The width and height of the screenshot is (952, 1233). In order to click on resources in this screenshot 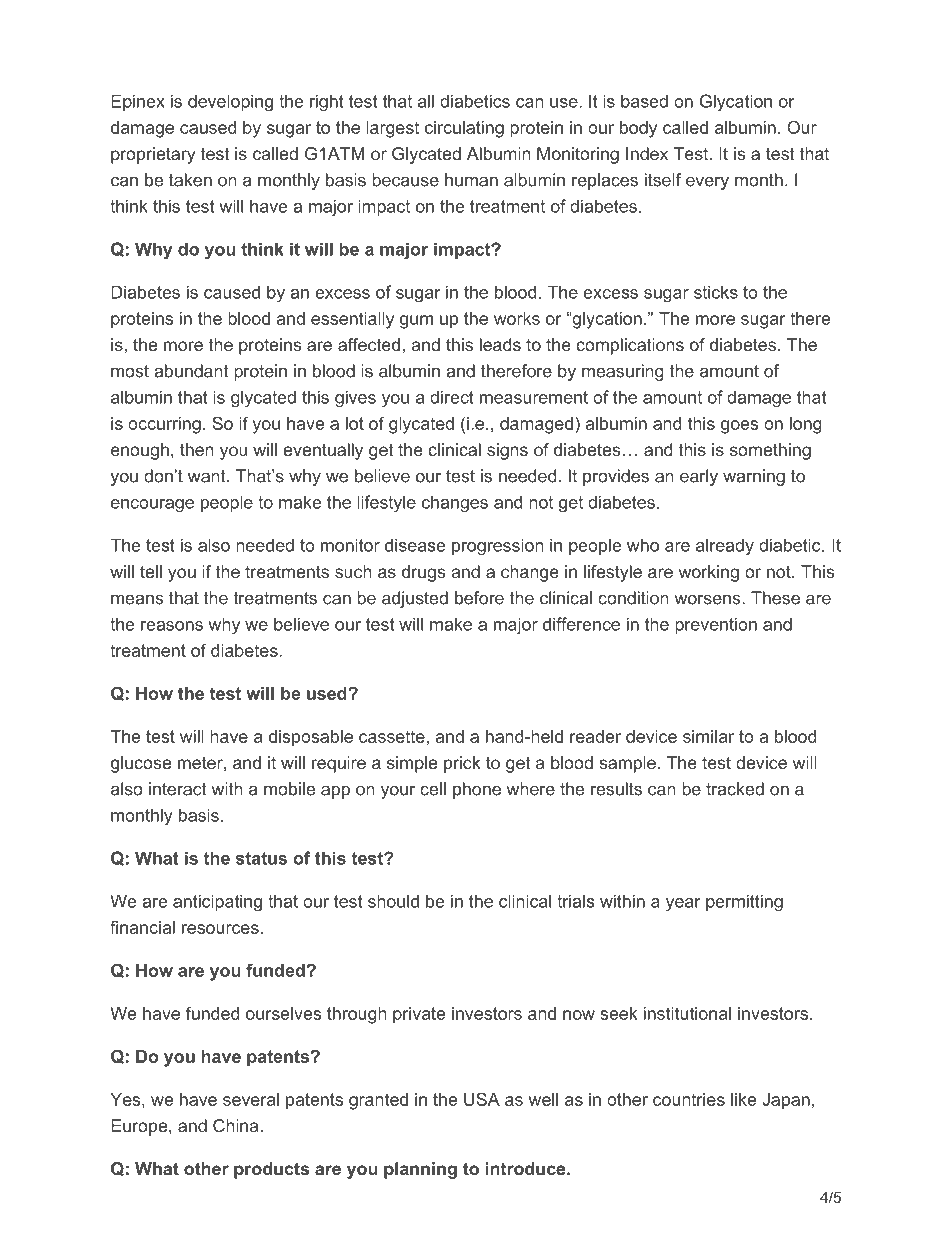, I will do `click(220, 929)`.
